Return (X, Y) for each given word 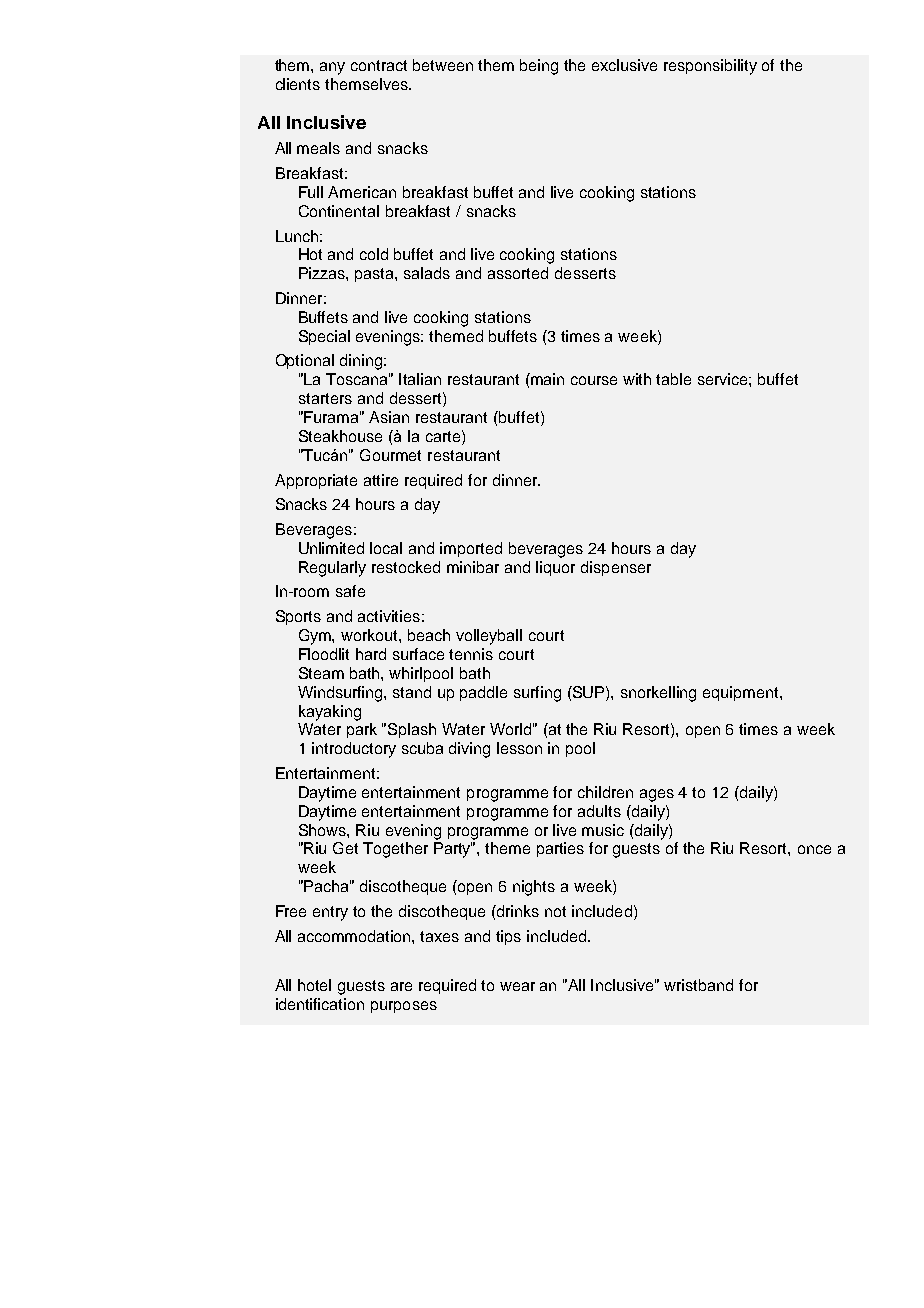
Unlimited (331, 548)
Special (324, 337)
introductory (354, 750)
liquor (555, 568)
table (673, 379)
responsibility (710, 67)
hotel (314, 985)
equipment (742, 693)
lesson (519, 748)
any (332, 68)
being (539, 67)
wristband (698, 985)
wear (517, 986)
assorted (518, 273)
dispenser (616, 568)
